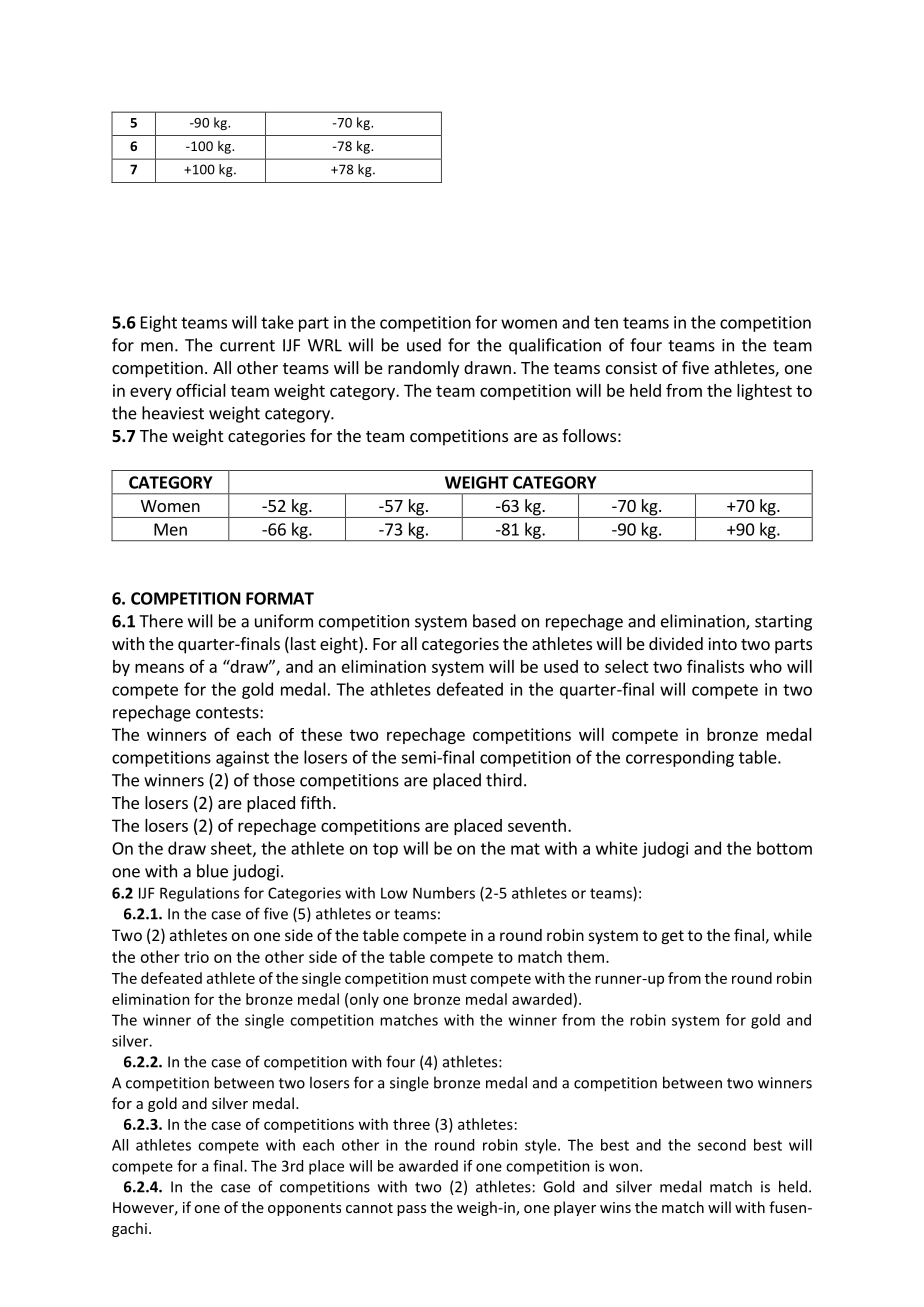 This screenshot has width=924, height=1307. Describe the element at coordinates (199, 894) in the screenshot. I see `Regulations` at that location.
